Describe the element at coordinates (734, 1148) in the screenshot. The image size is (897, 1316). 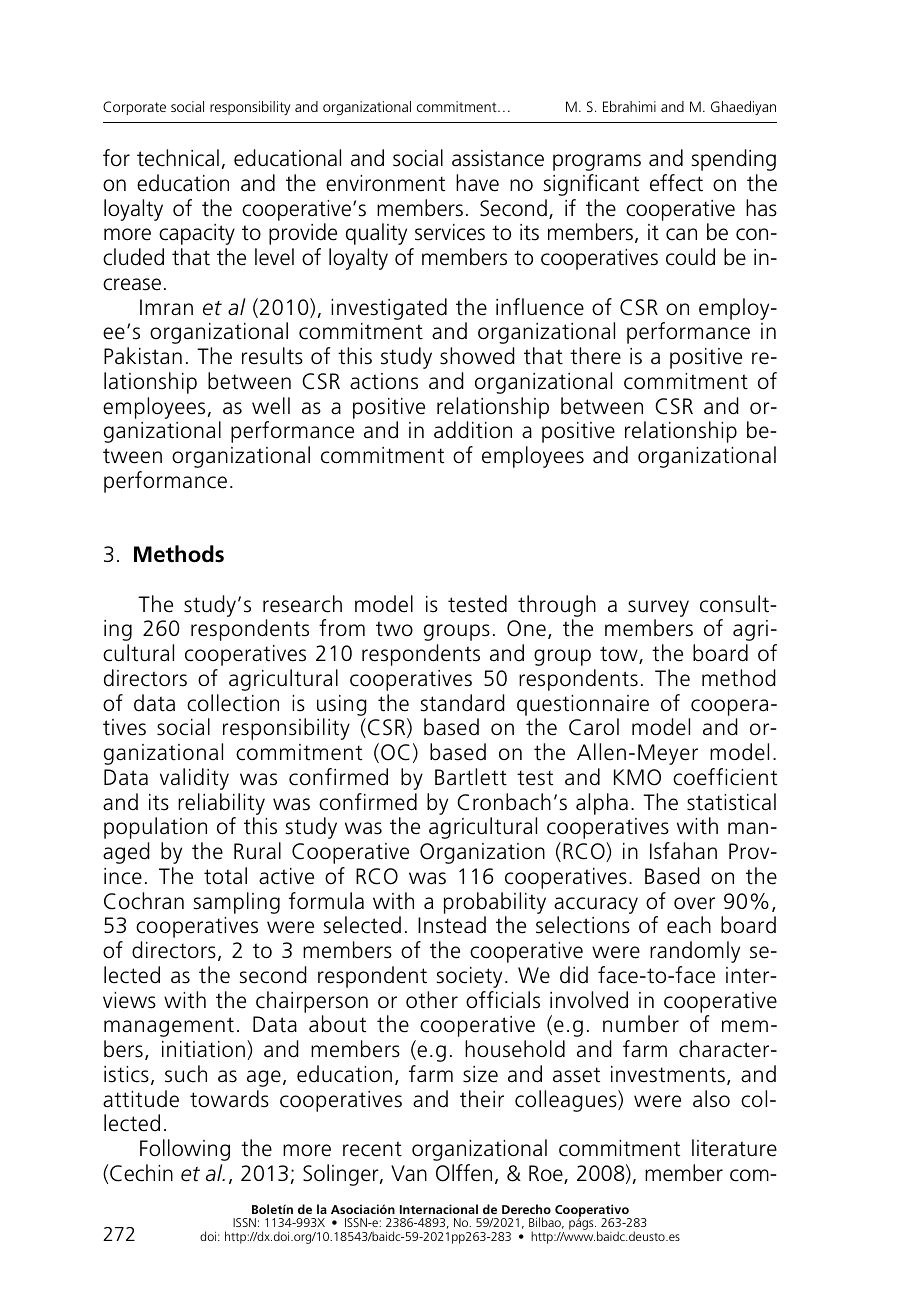
I see `literature` at that location.
